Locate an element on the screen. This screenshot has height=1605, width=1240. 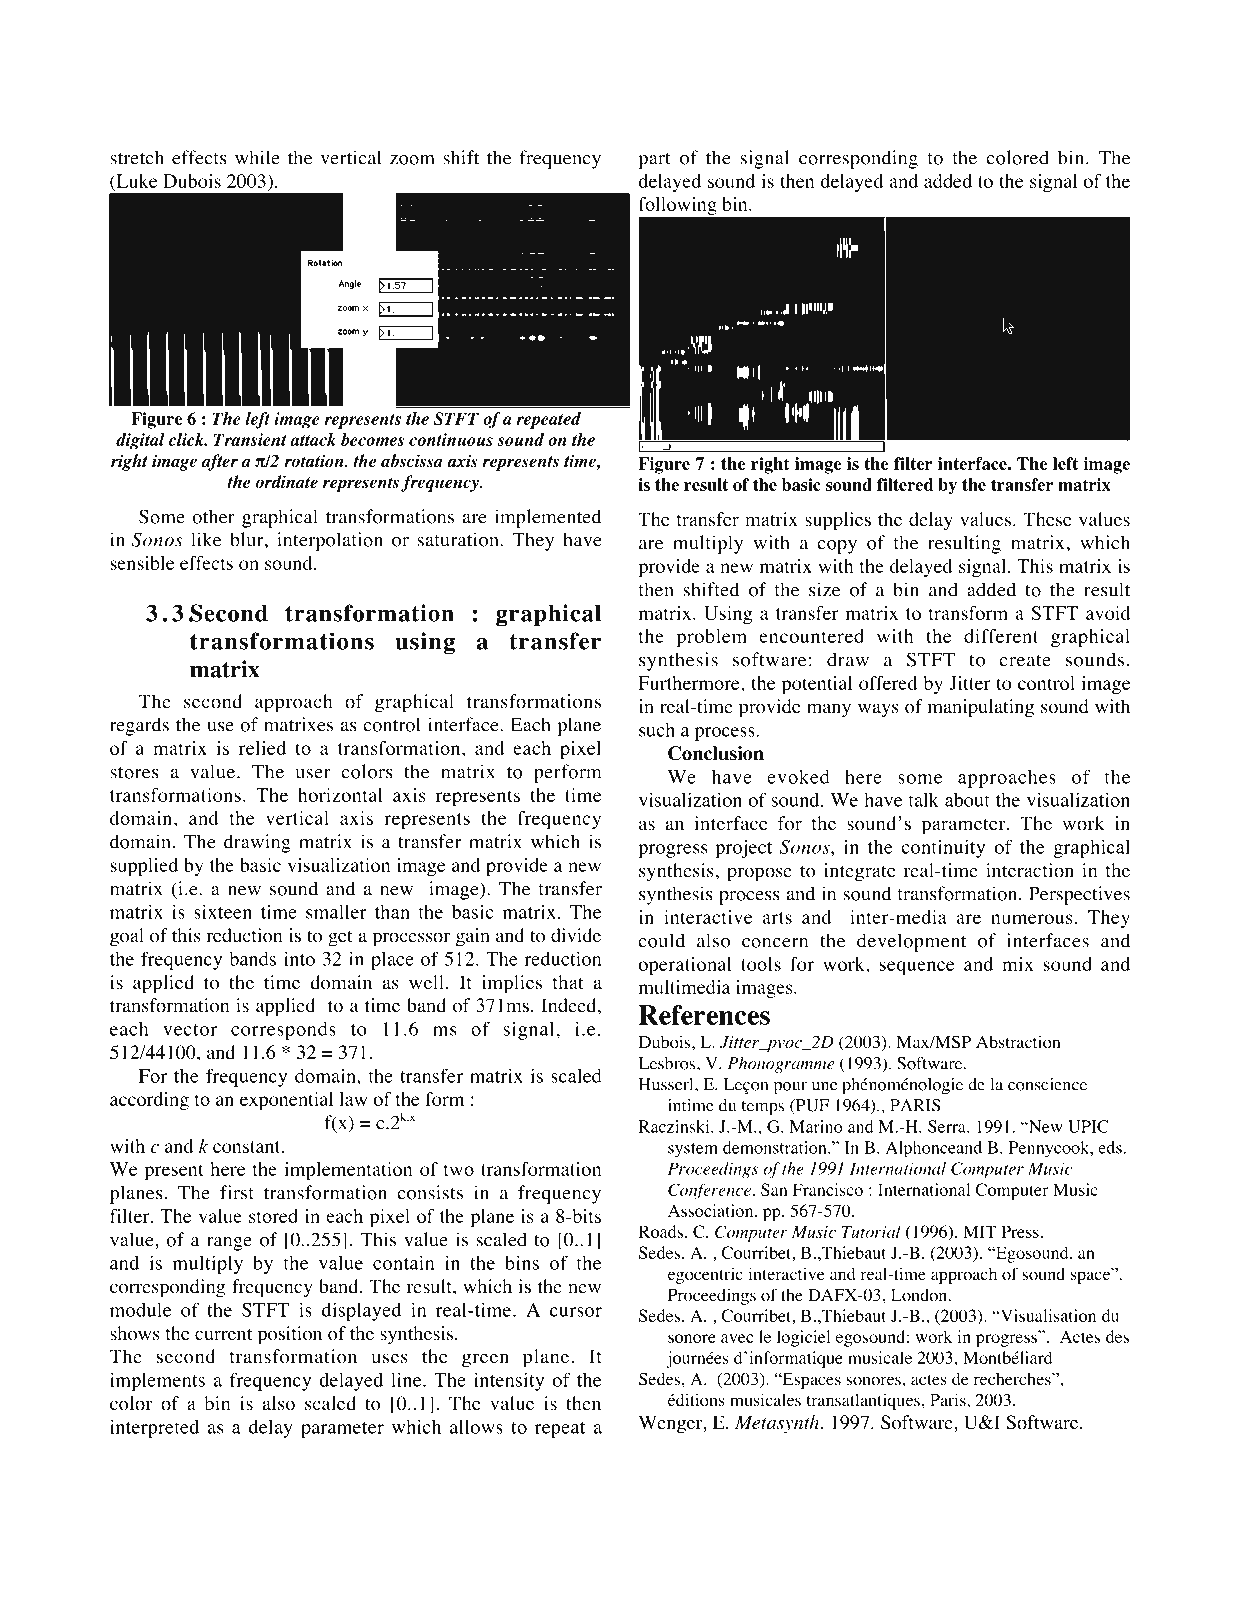
London is located at coordinates (920, 1295).
